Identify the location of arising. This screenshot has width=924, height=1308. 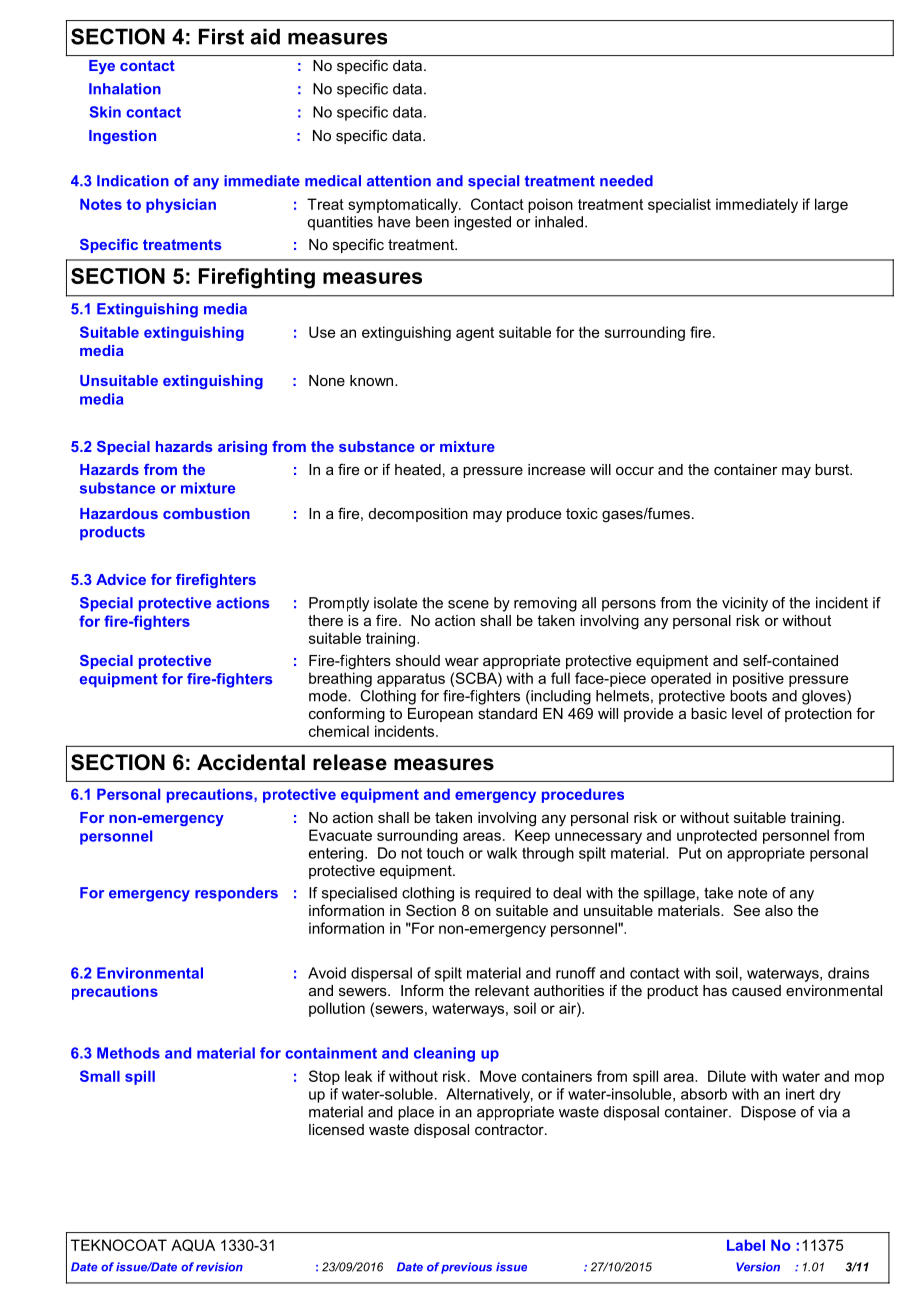
(242, 448).
